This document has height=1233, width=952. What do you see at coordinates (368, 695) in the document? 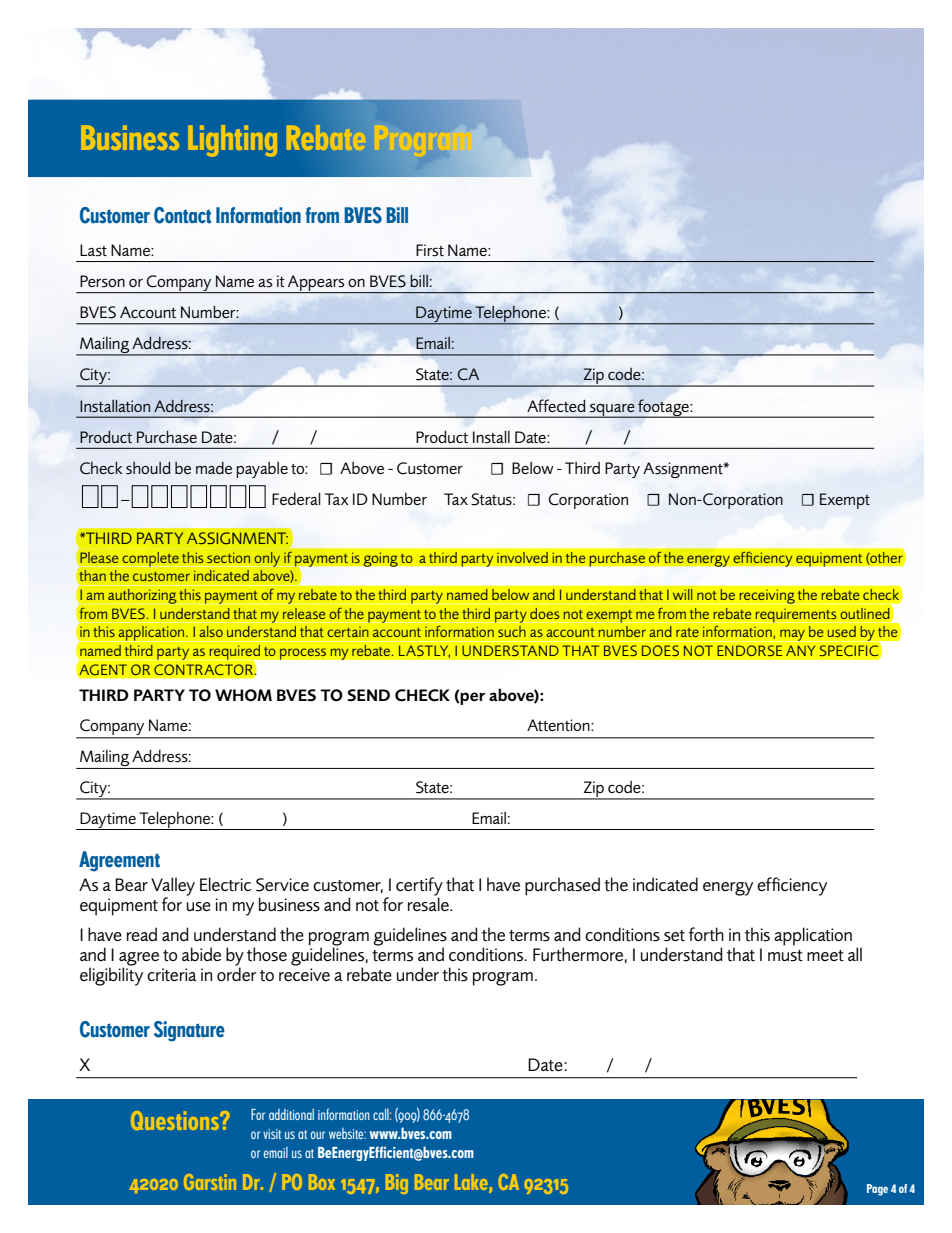
I see `SEND` at bounding box center [368, 695].
